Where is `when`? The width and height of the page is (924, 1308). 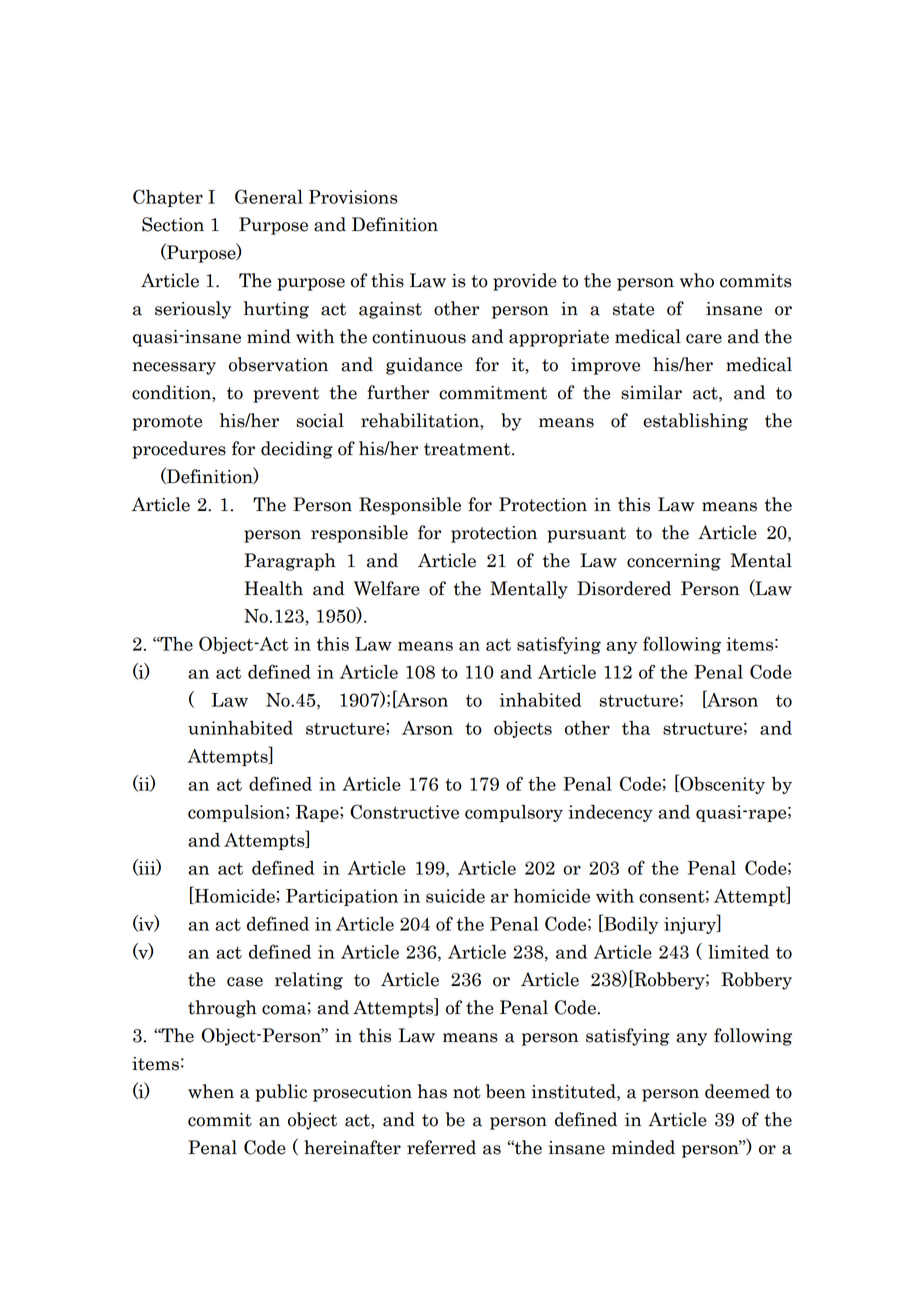
when is located at coordinates (211, 1091).
